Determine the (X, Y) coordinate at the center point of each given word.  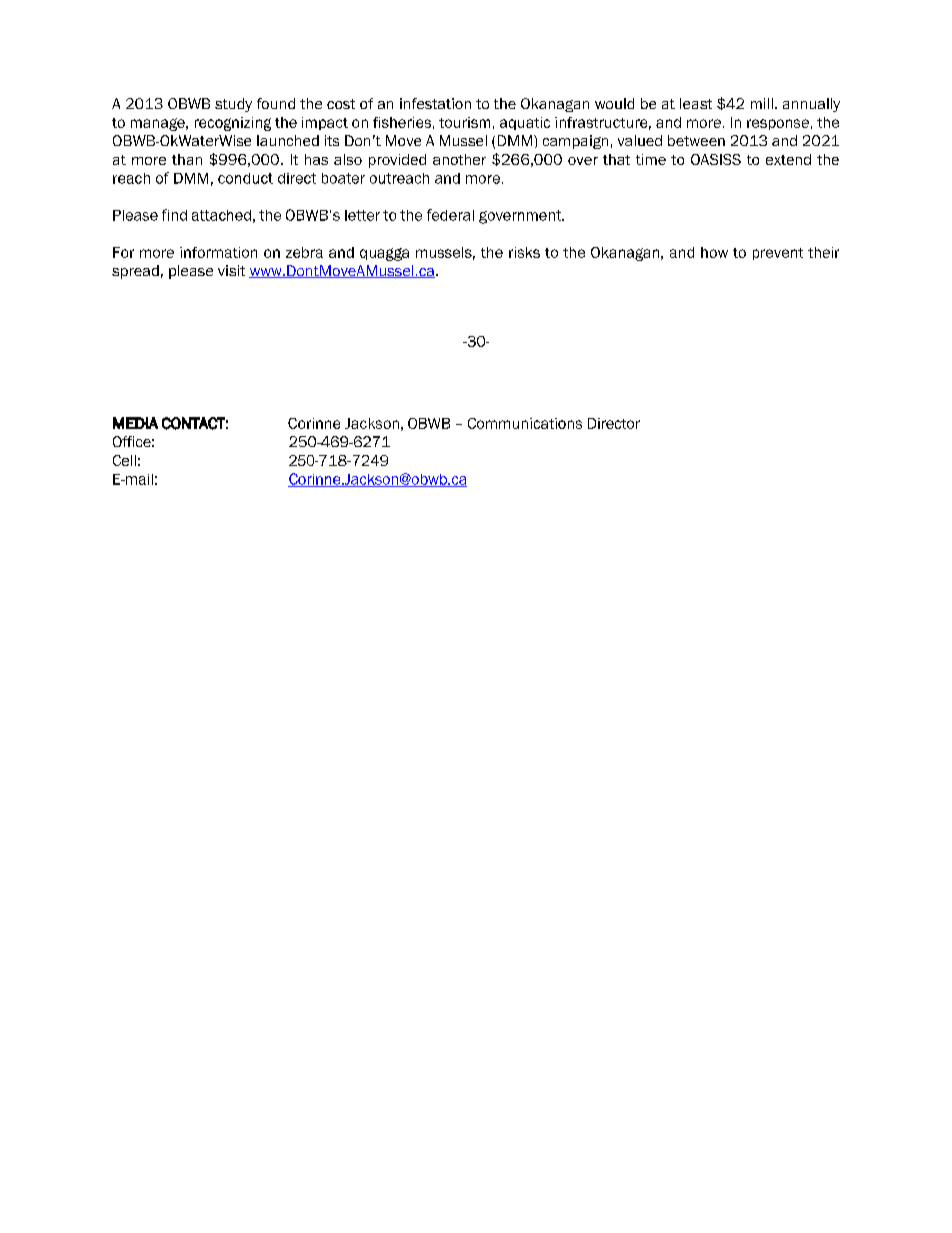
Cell (124, 460)
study (233, 105)
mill (762, 103)
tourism (464, 122)
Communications (525, 423)
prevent (778, 254)
